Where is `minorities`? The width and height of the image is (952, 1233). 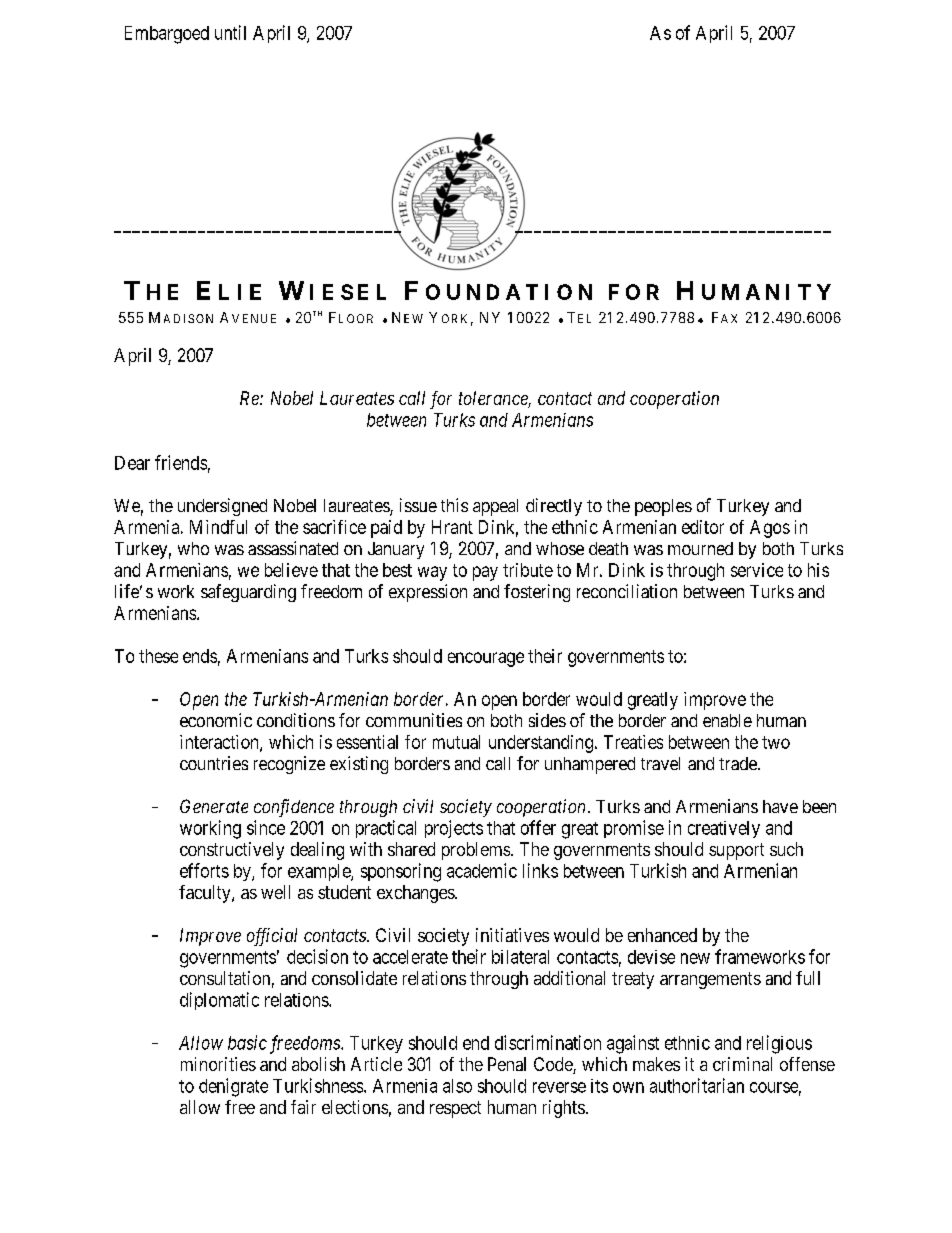 minorities is located at coordinates (218, 1064).
